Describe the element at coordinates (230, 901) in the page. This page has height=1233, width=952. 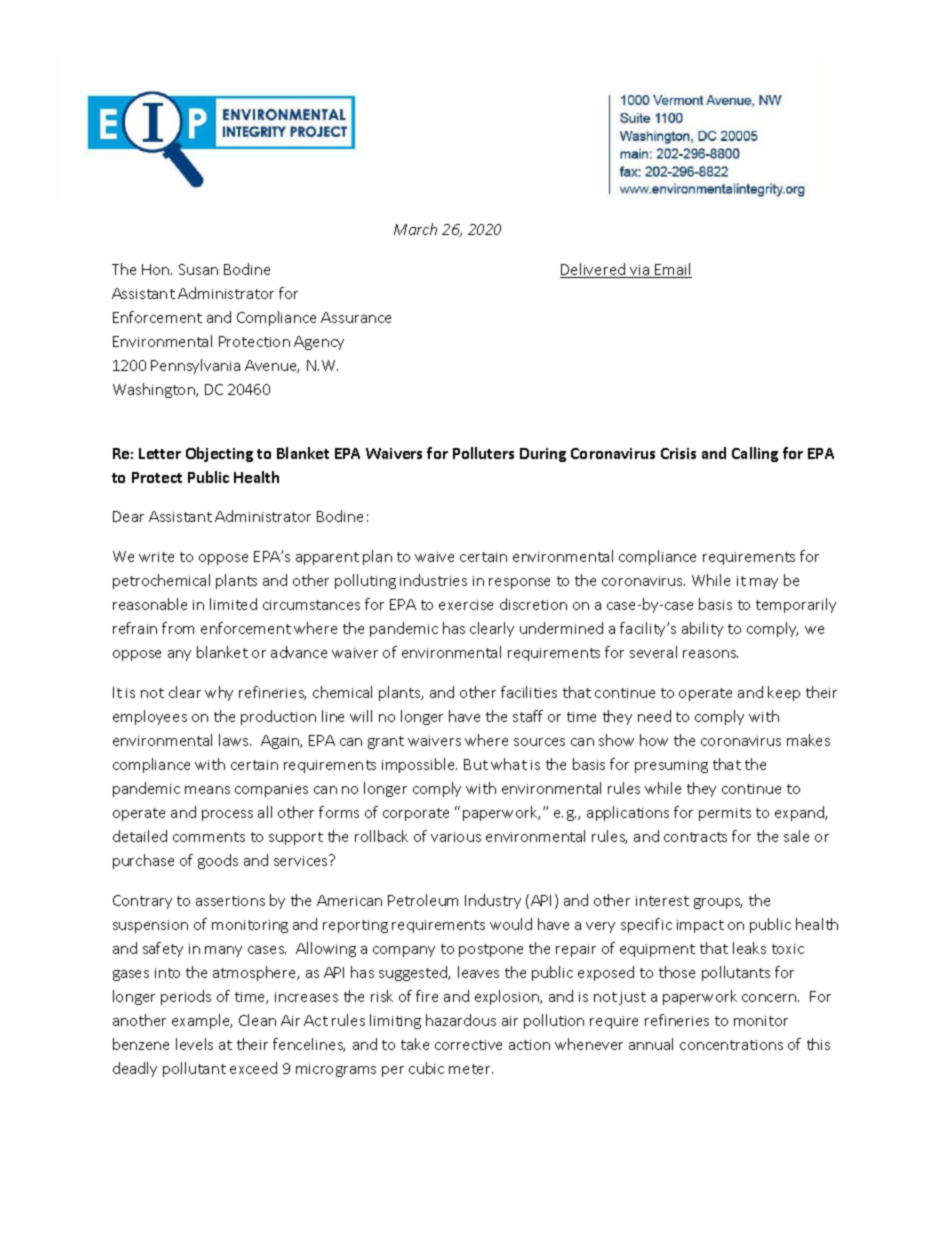
I see `assertions` at that location.
